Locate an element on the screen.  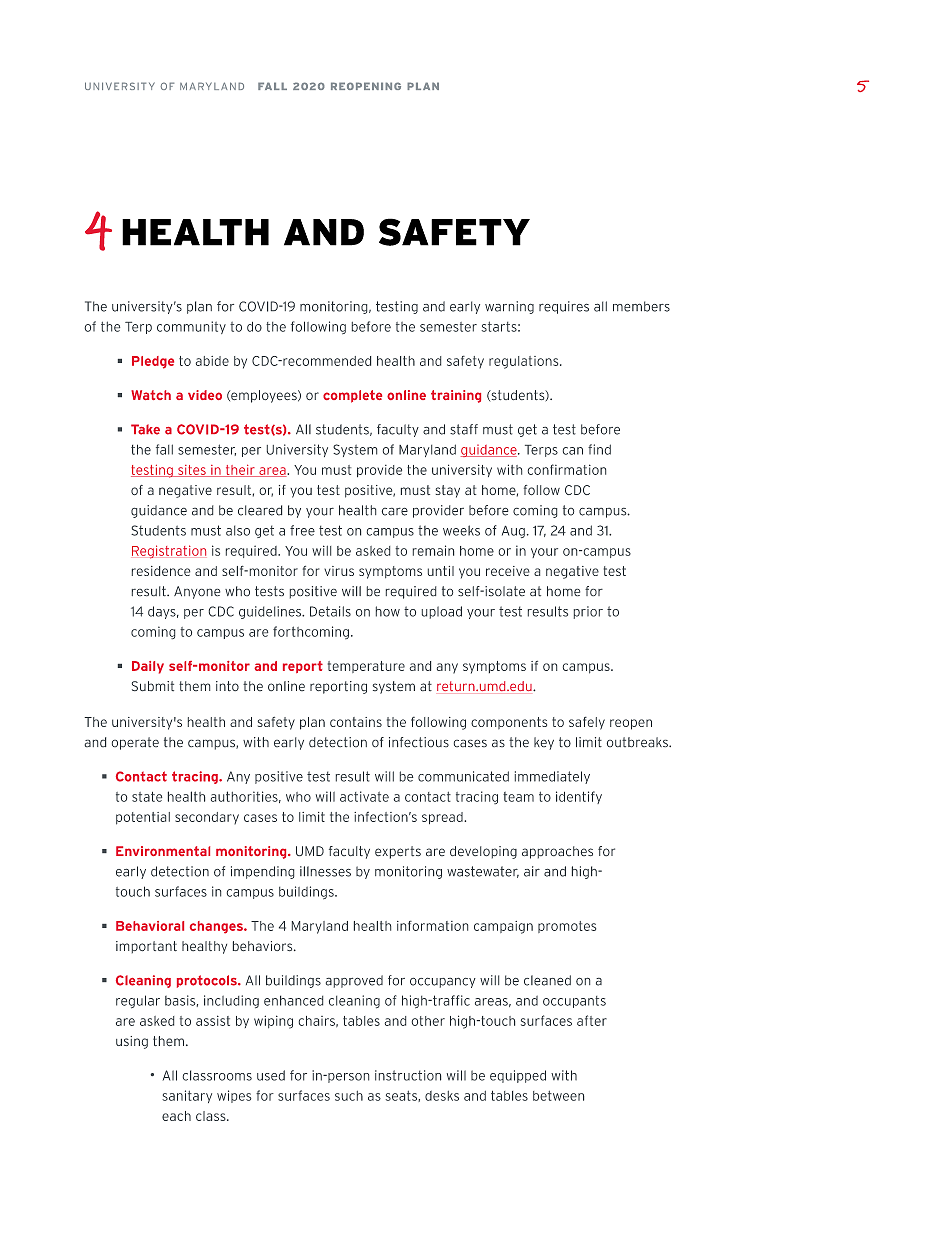
instruction is located at coordinates (408, 1075).
